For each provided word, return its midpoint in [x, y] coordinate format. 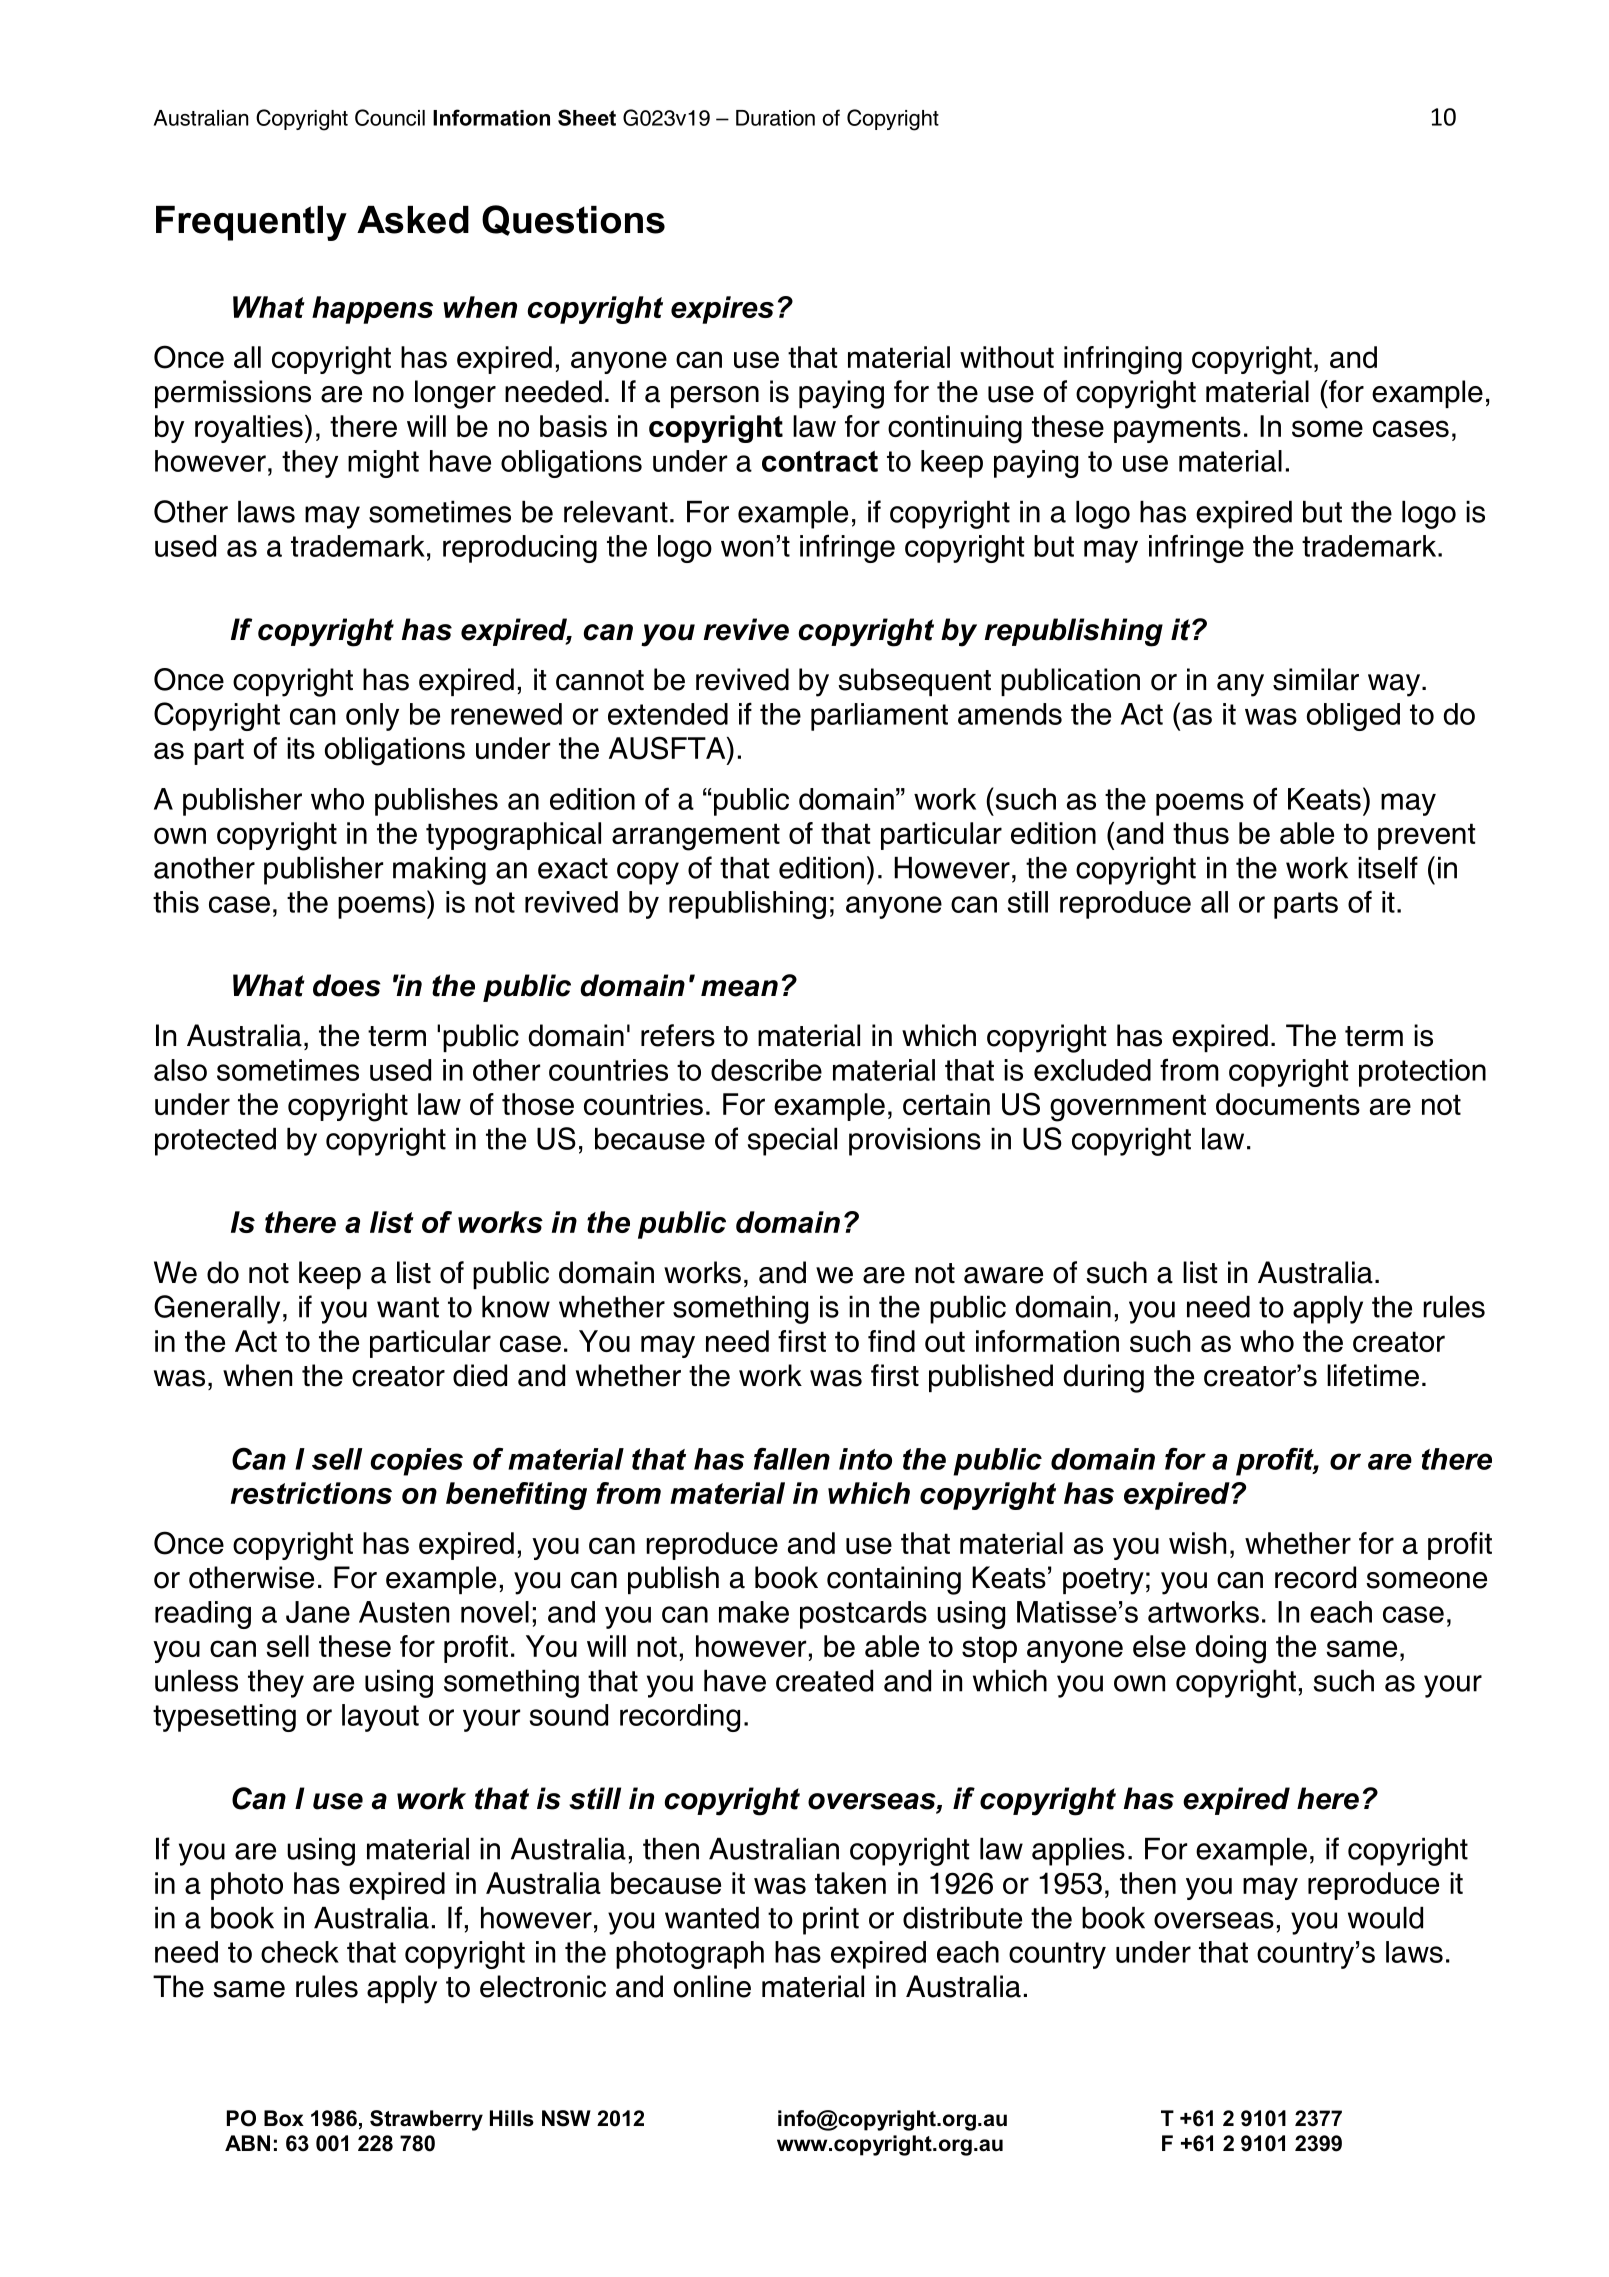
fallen [792, 1458]
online [712, 1986]
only [372, 717]
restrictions [311, 1493]
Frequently [251, 223]
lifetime [1373, 1375]
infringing [1123, 360]
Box [284, 2118]
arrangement [696, 837]
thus [1201, 833]
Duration [775, 118]
